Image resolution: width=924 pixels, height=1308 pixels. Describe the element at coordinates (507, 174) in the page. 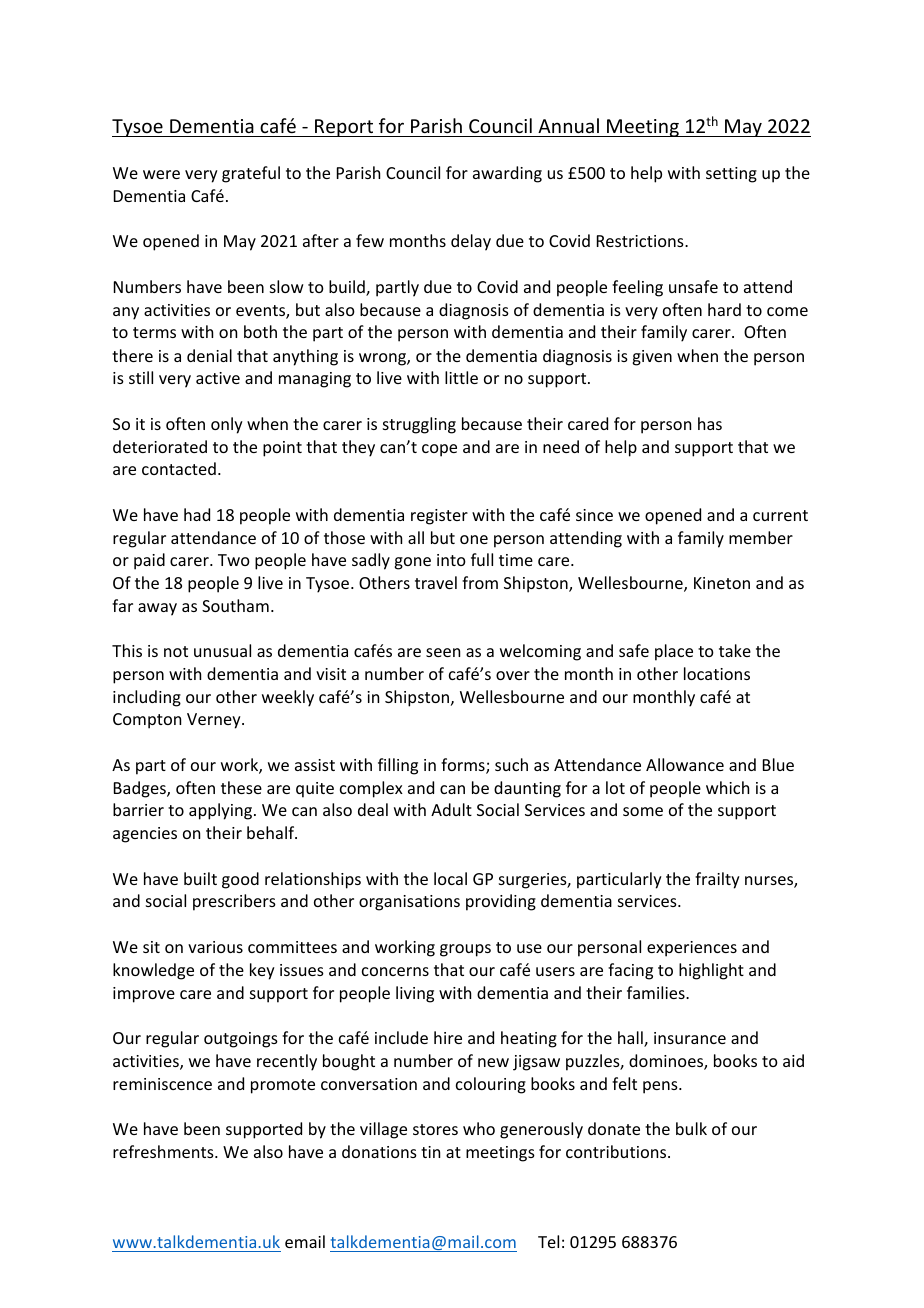

I see `awarding` at that location.
